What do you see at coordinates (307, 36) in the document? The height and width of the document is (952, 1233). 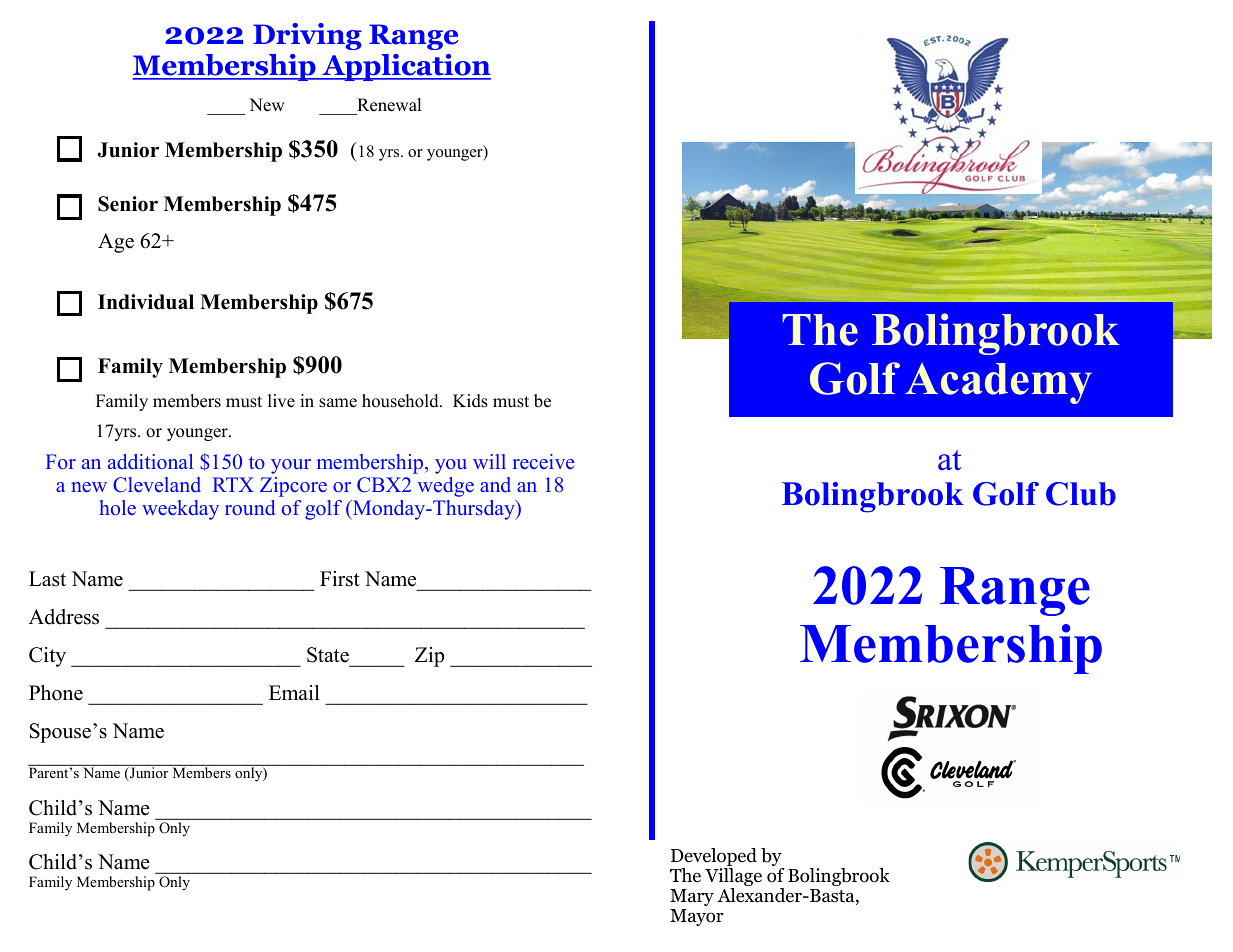 I see `Driving` at bounding box center [307, 36].
